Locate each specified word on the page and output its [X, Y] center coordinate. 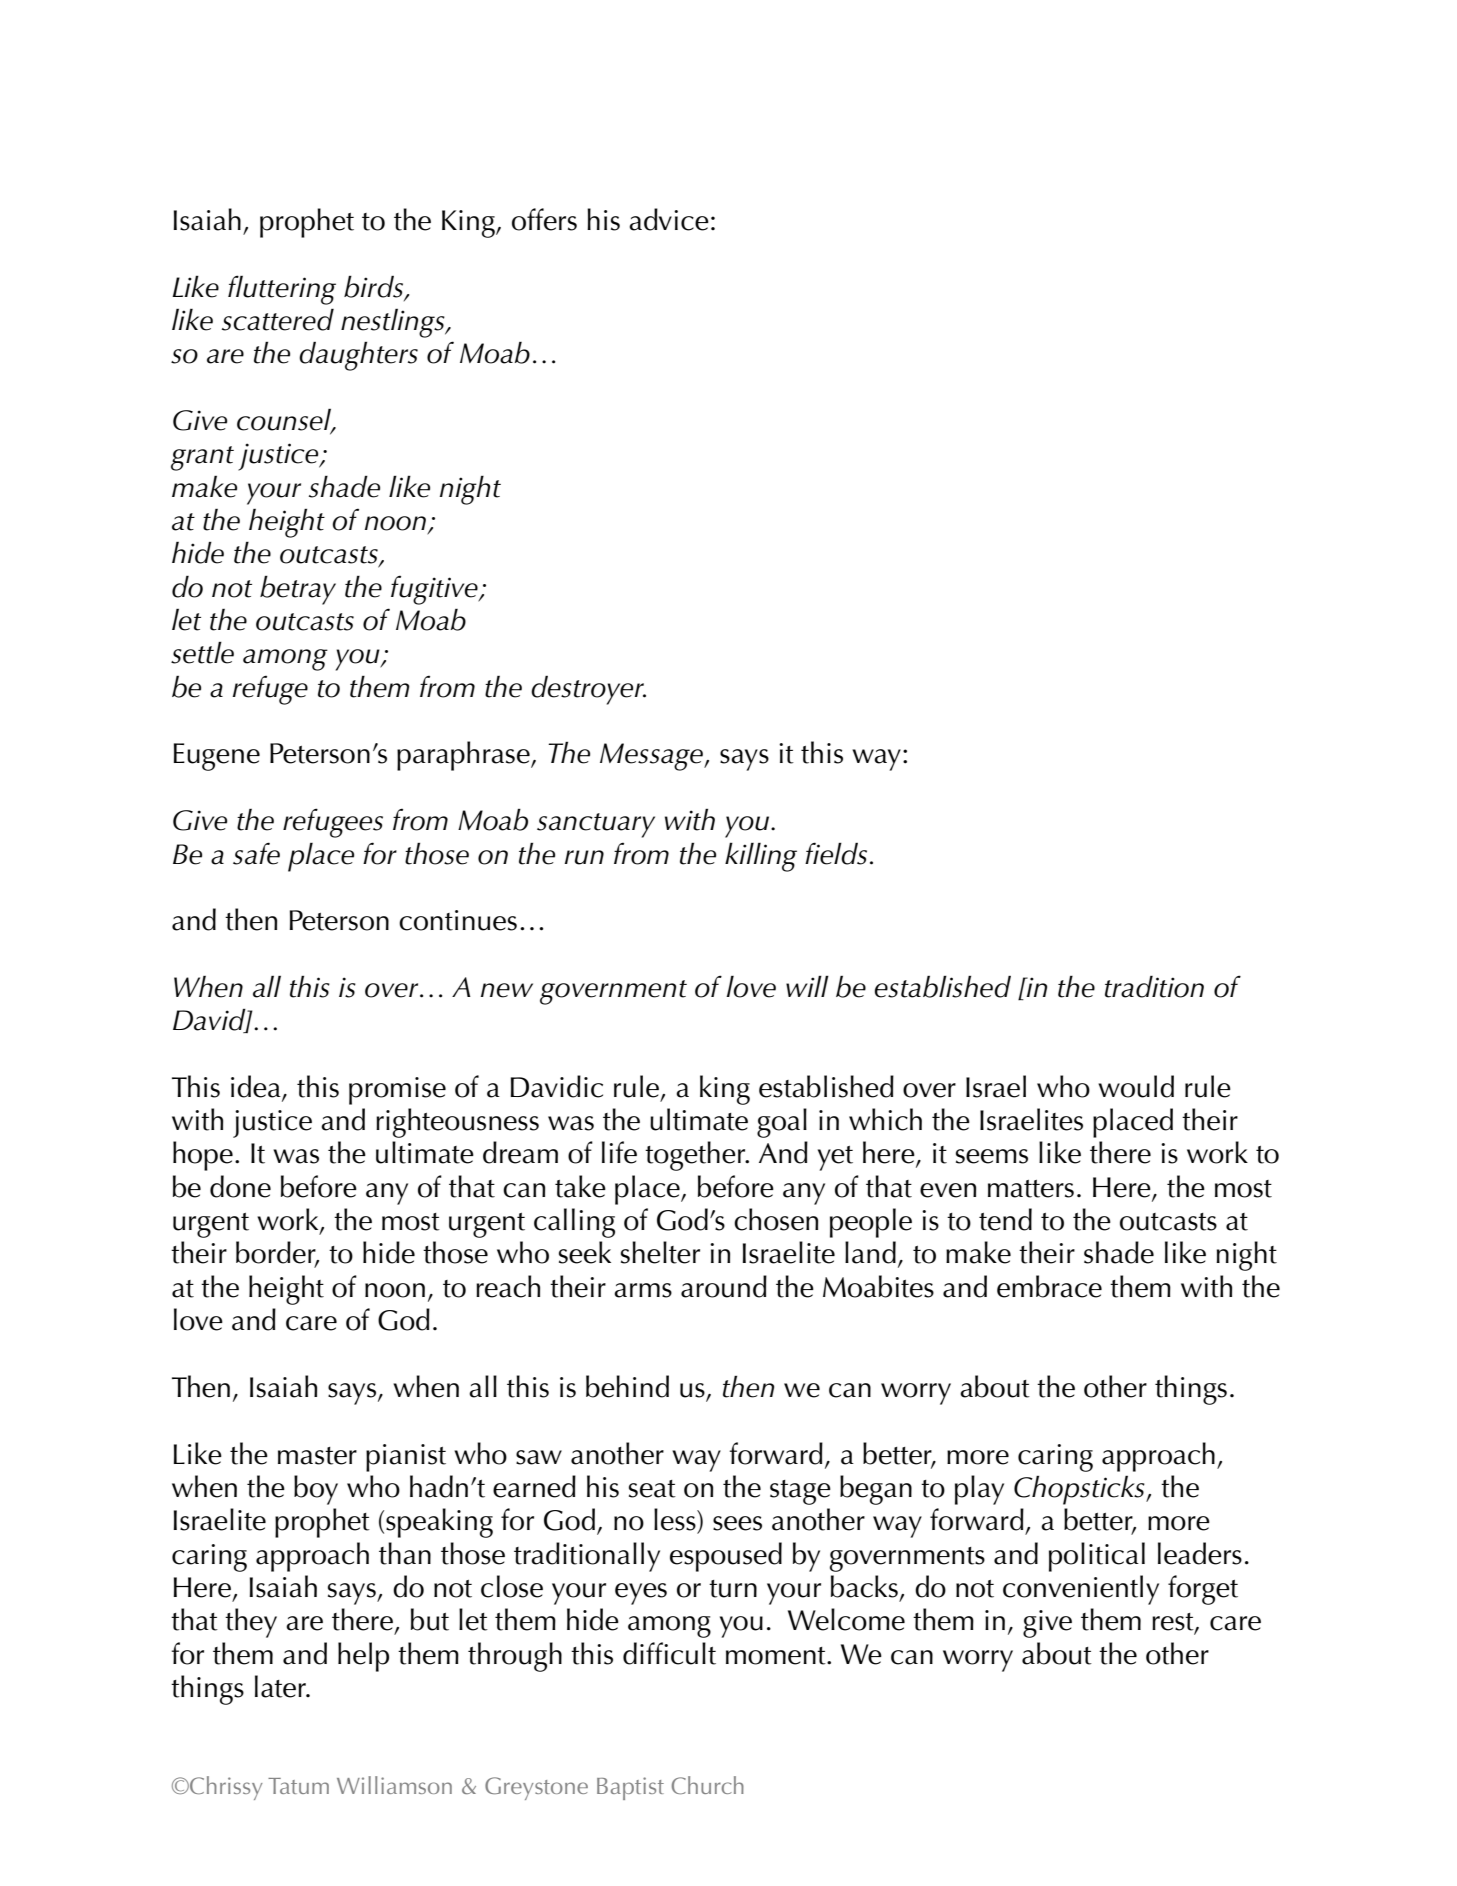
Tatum [298, 1786]
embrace [1049, 1286]
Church [708, 1785]
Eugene [217, 757]
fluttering [282, 290]
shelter [660, 1252]
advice [669, 219]
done [240, 1186]
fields [836, 853]
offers [544, 219]
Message [652, 757]
